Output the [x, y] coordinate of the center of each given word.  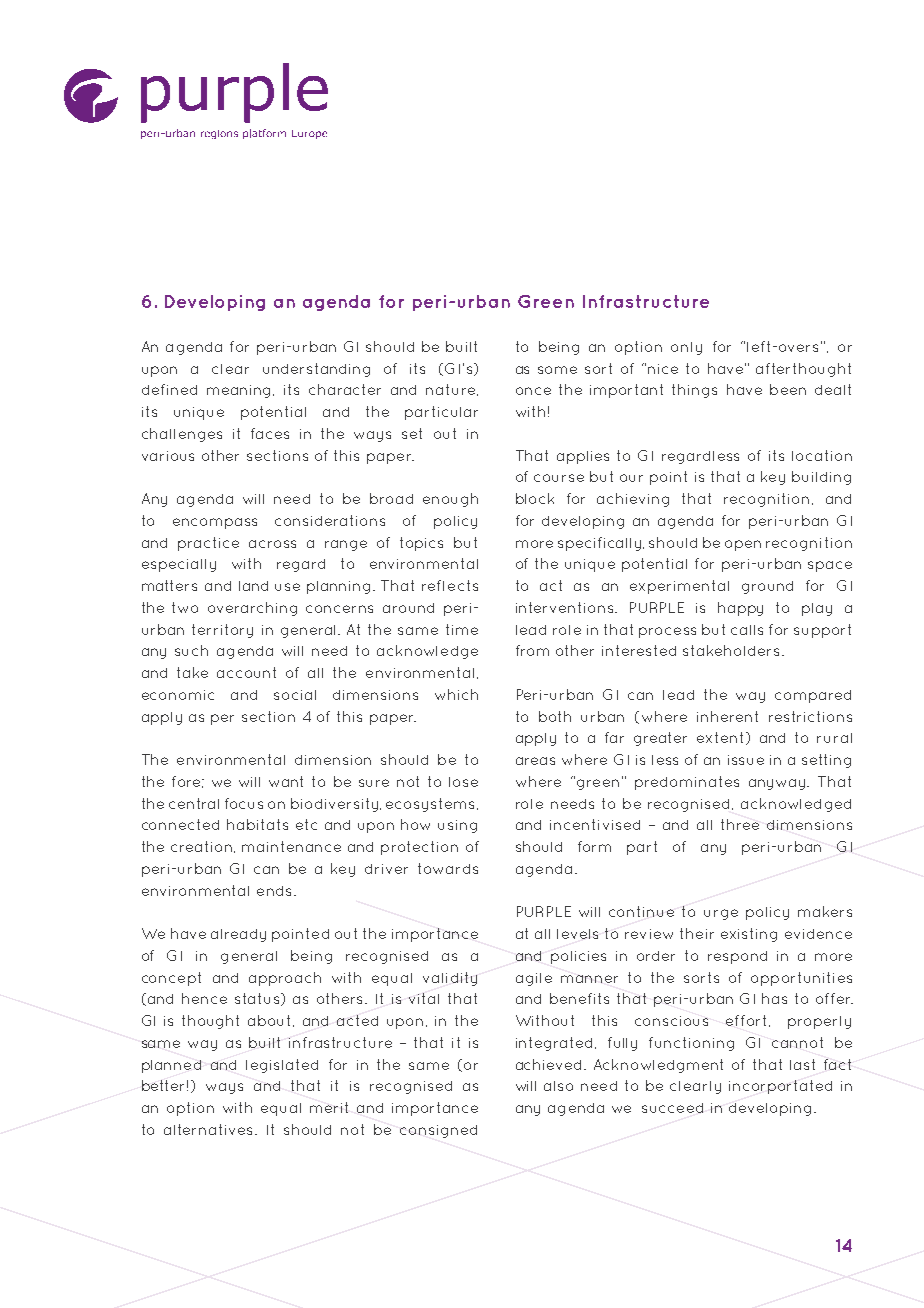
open [743, 545]
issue [746, 760]
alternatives [210, 1129]
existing [749, 935]
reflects [450, 585]
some [557, 370]
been [788, 389]
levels [577, 934]
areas [535, 761]
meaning [240, 391]
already [238, 935]
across [272, 544]
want [286, 781]
